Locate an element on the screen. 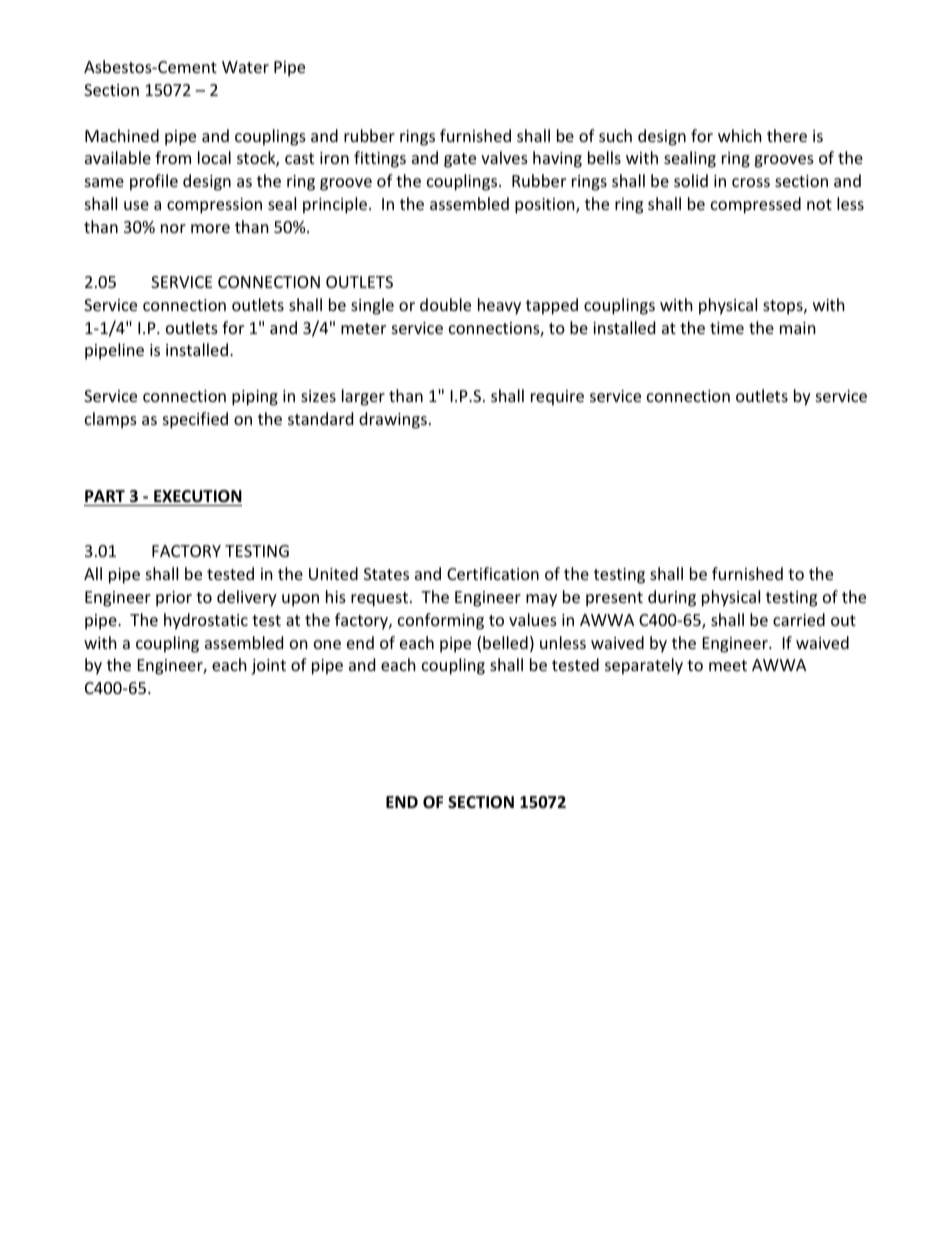 The width and height of the screenshot is (952, 1233). Water is located at coordinates (245, 67).
